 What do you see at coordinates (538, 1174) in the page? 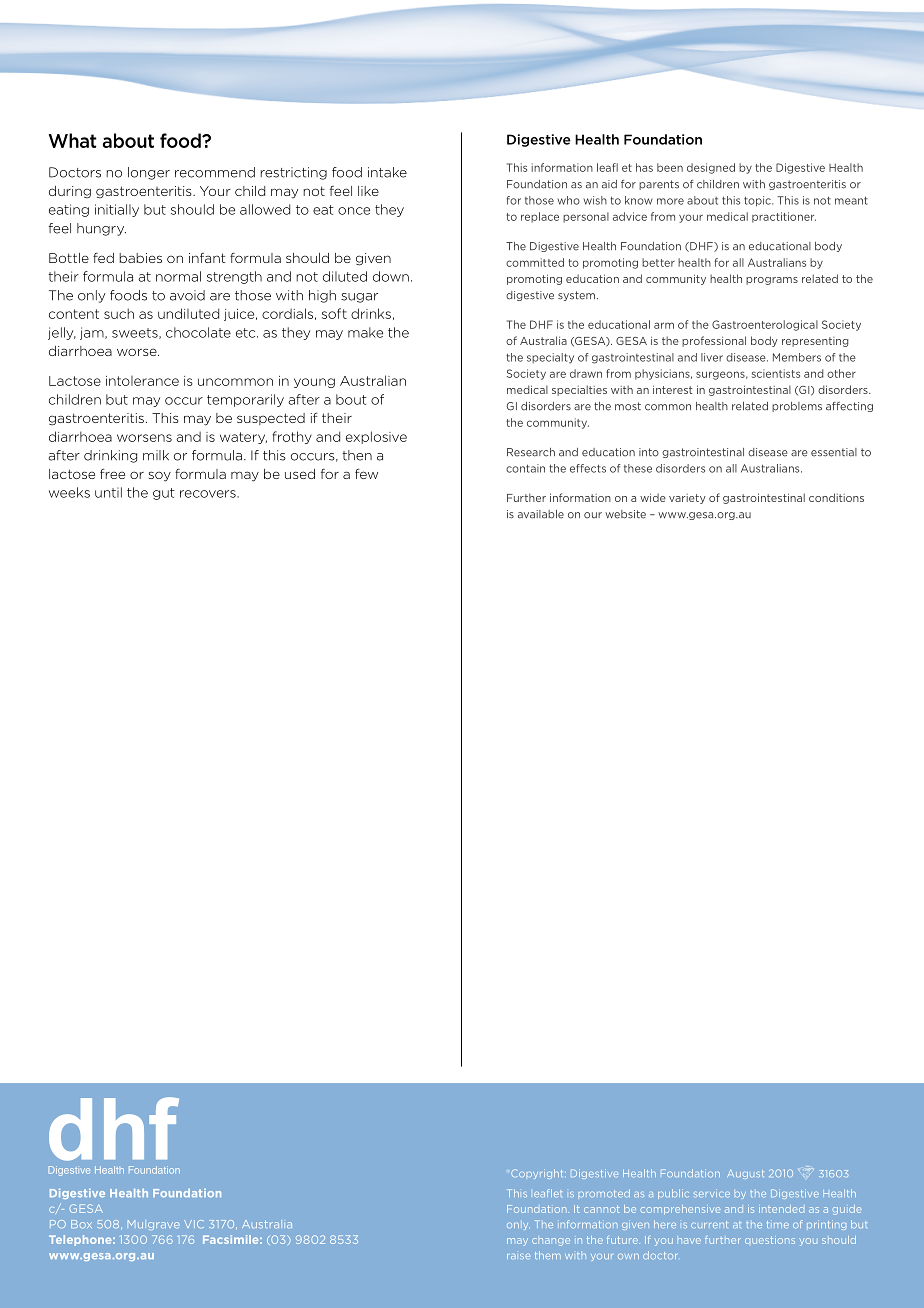
I see `Copyright` at bounding box center [538, 1174].
